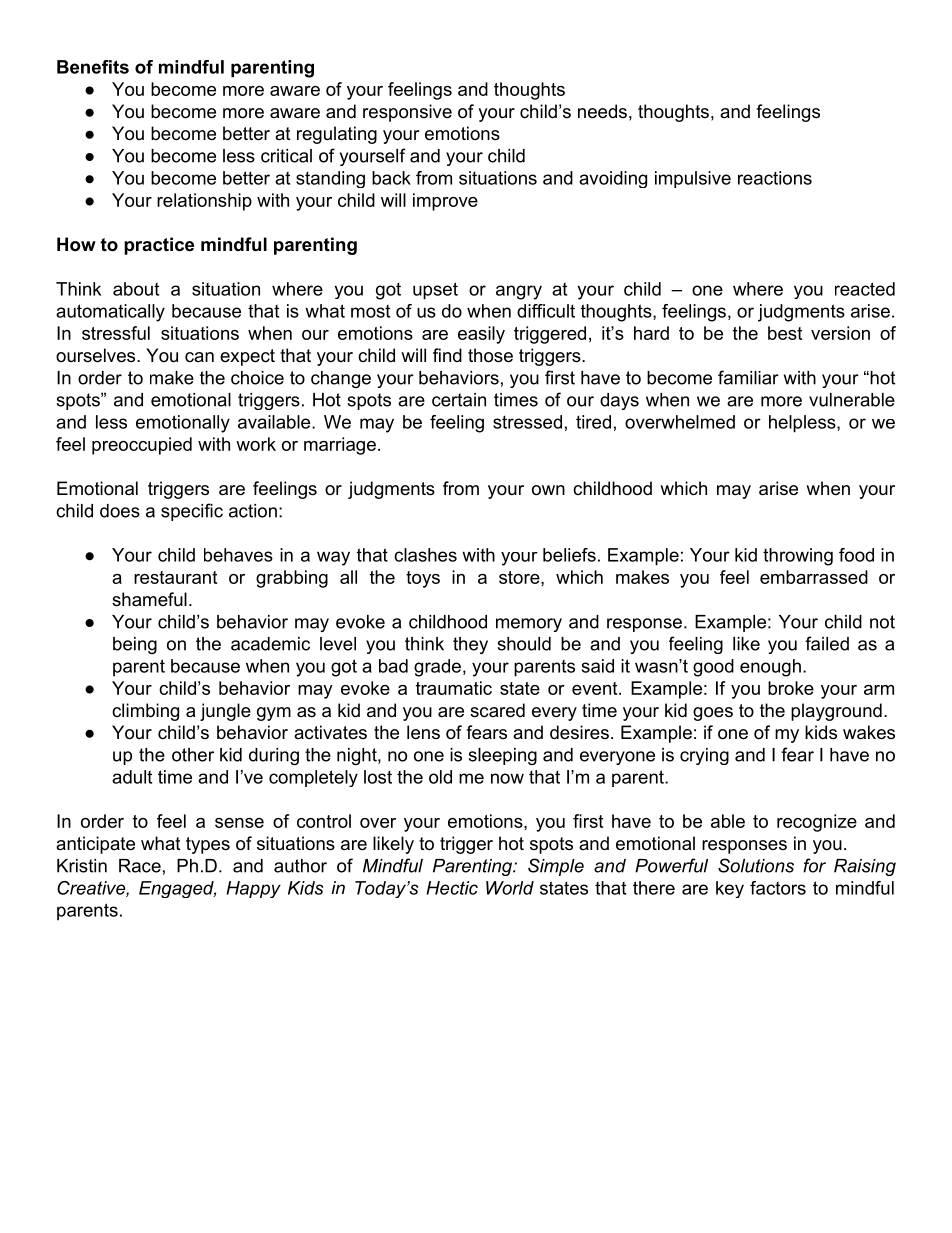  What do you see at coordinates (452, 888) in the image?
I see `Hectic` at bounding box center [452, 888].
